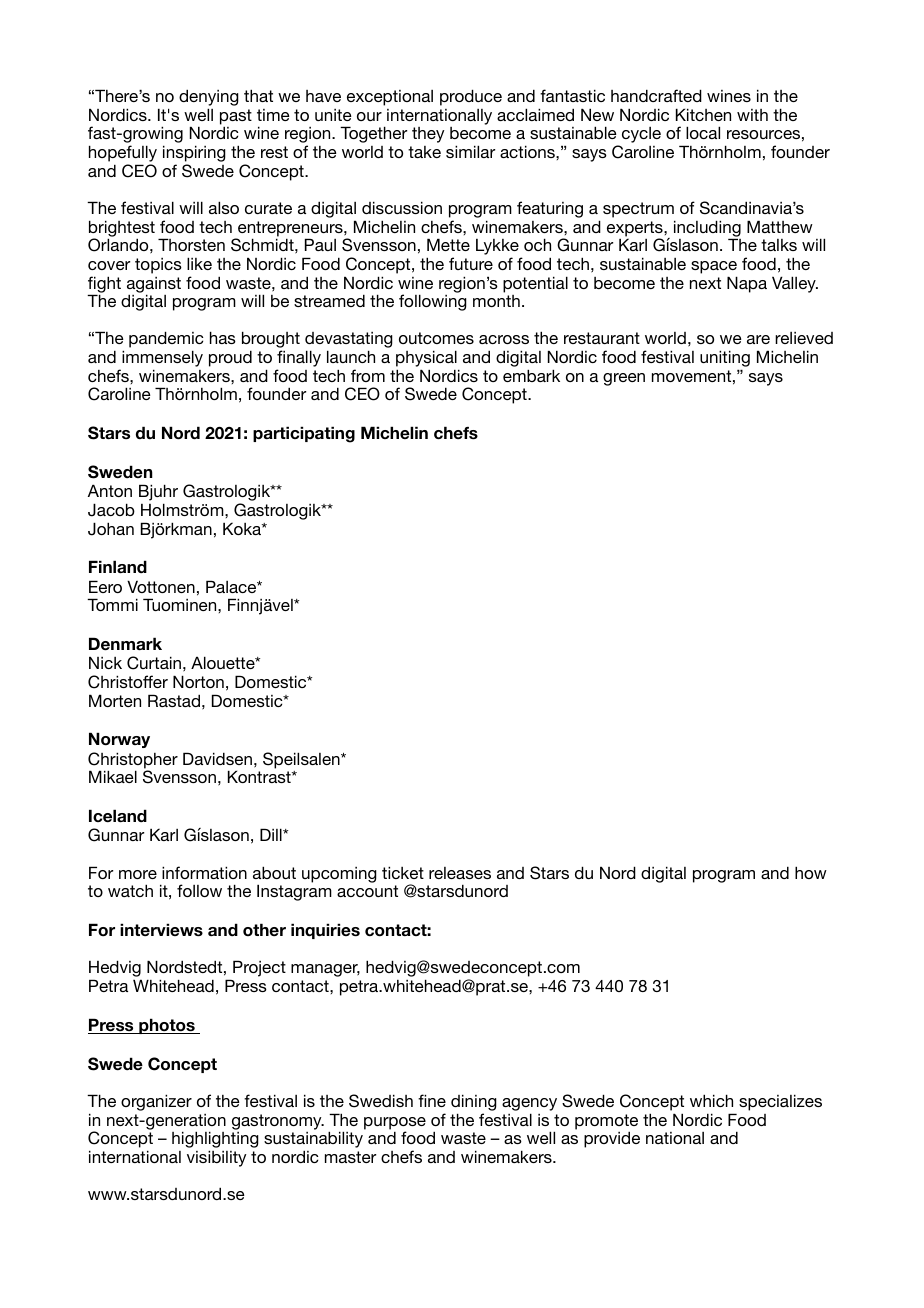 This screenshot has height=1308, width=924. Describe the element at coordinates (161, 360) in the screenshot. I see `immensely` at that location.
